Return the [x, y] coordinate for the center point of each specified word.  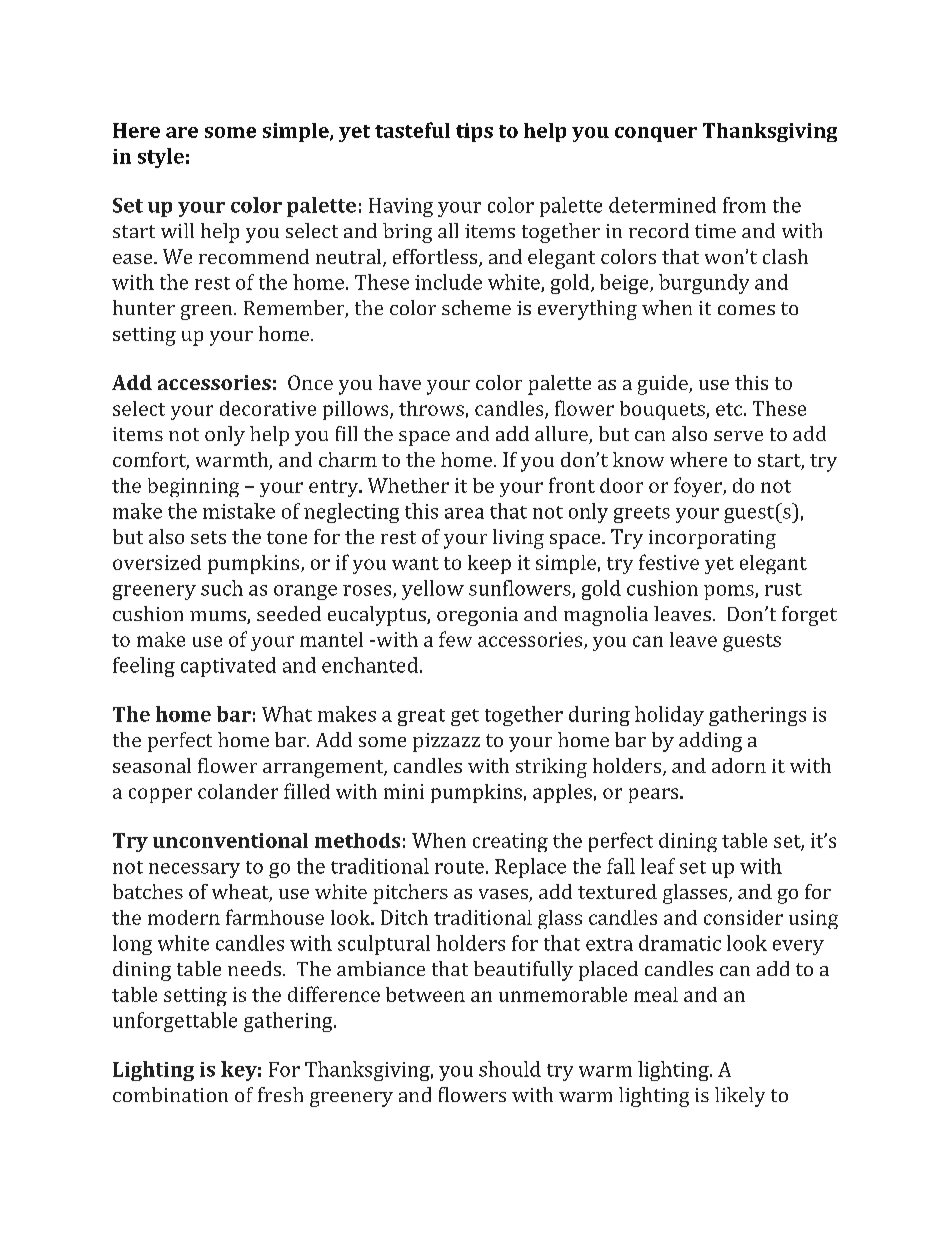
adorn [739, 765]
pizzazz [446, 742]
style [161, 158]
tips [474, 132]
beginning [193, 487]
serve [738, 436]
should [510, 1069]
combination [170, 1094]
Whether [408, 485]
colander [238, 791]
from [744, 205]
